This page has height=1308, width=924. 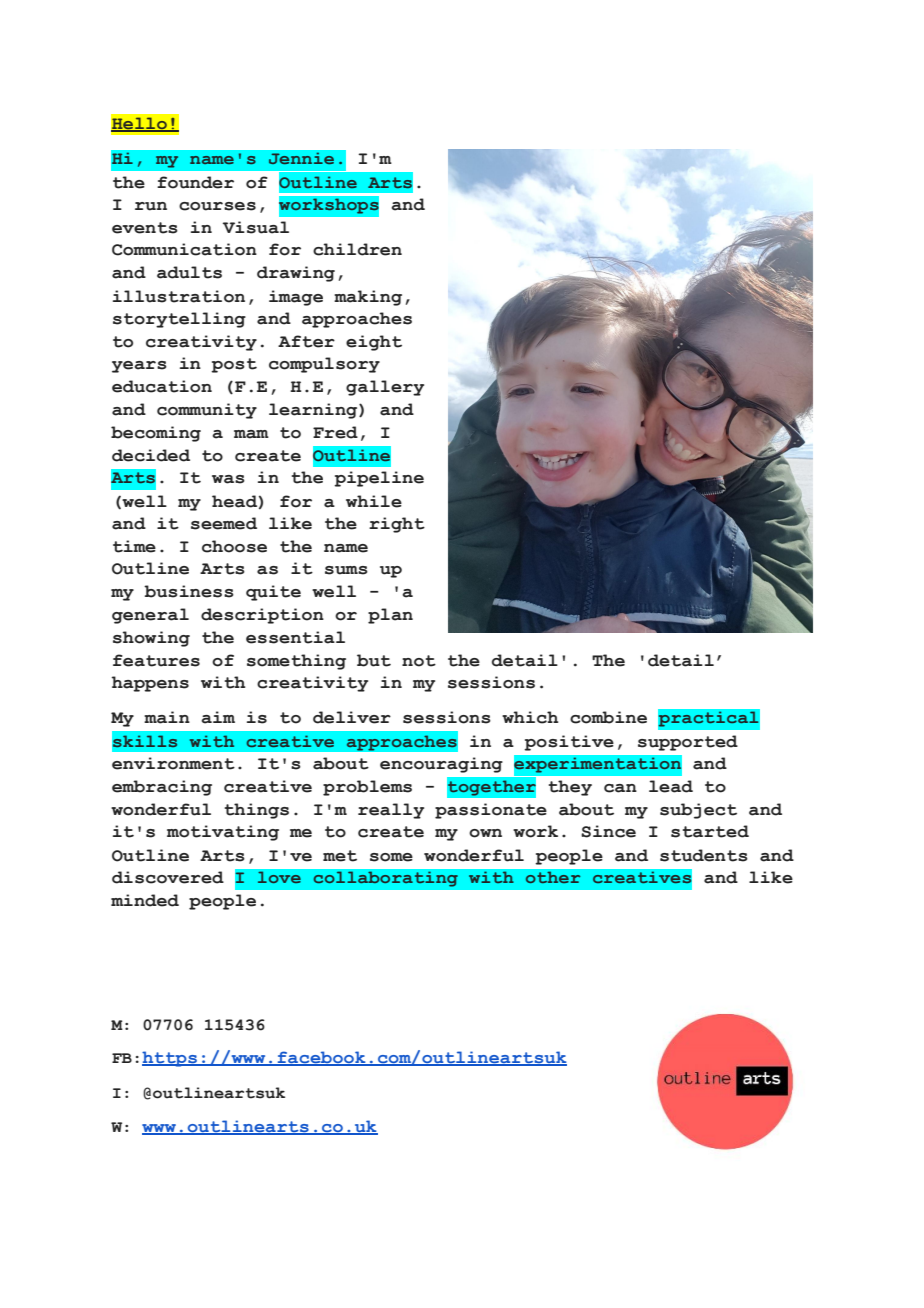 I want to click on discovered, so click(x=168, y=877).
